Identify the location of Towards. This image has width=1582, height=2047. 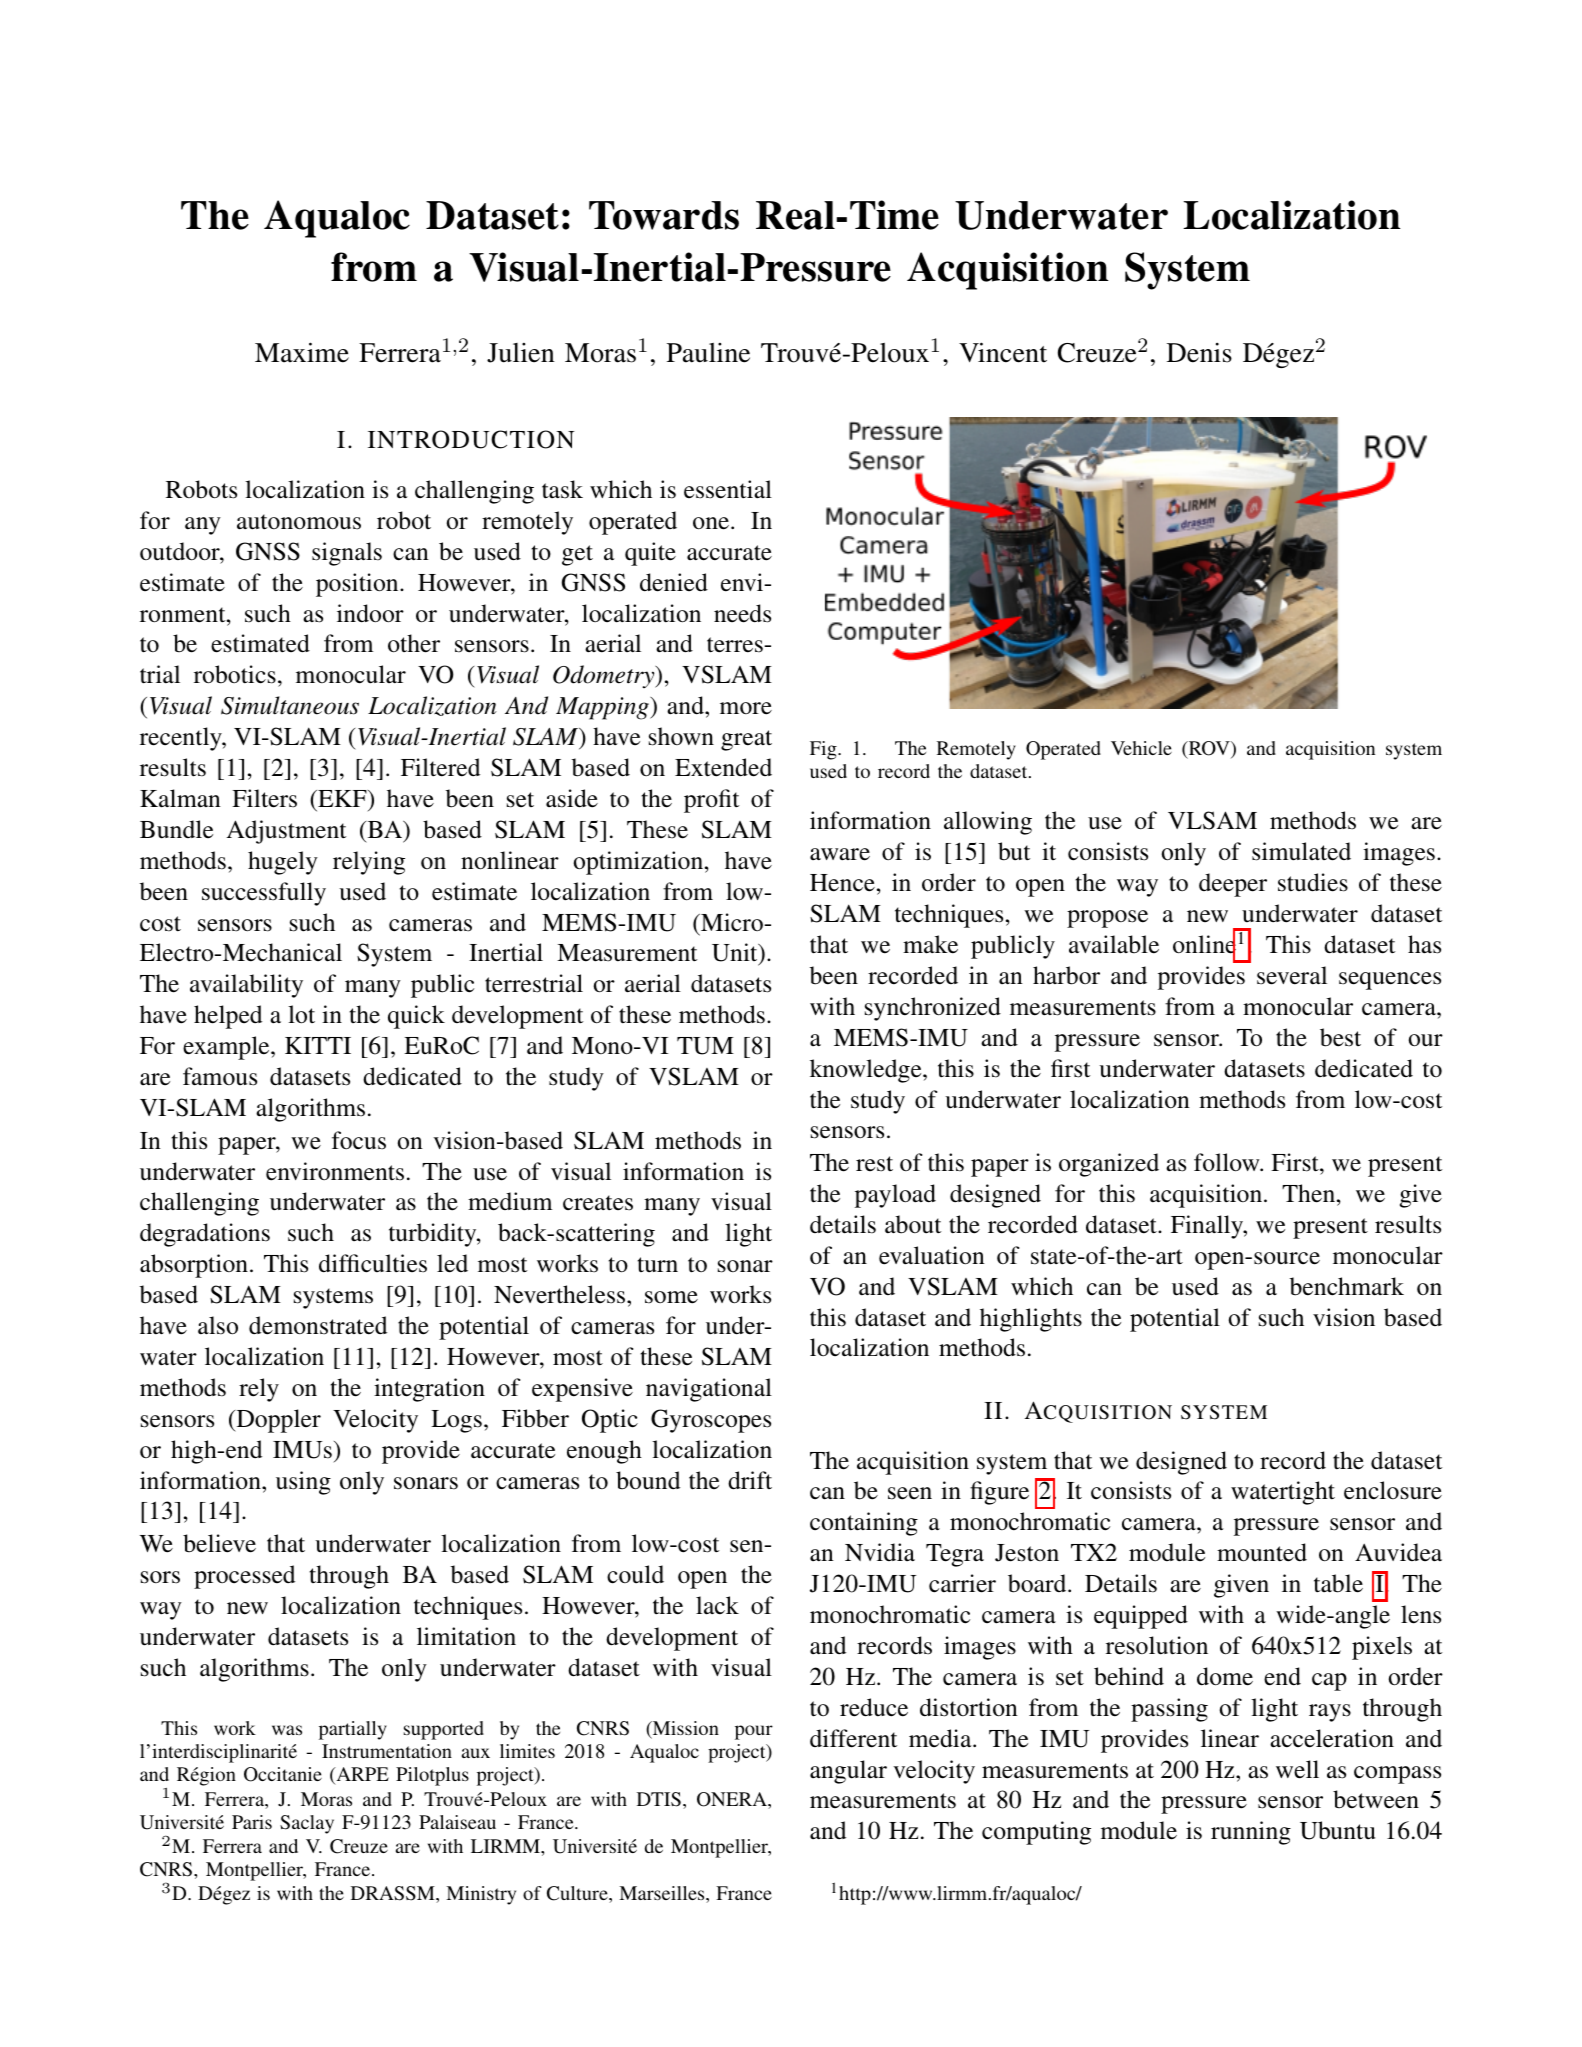
(664, 215).
